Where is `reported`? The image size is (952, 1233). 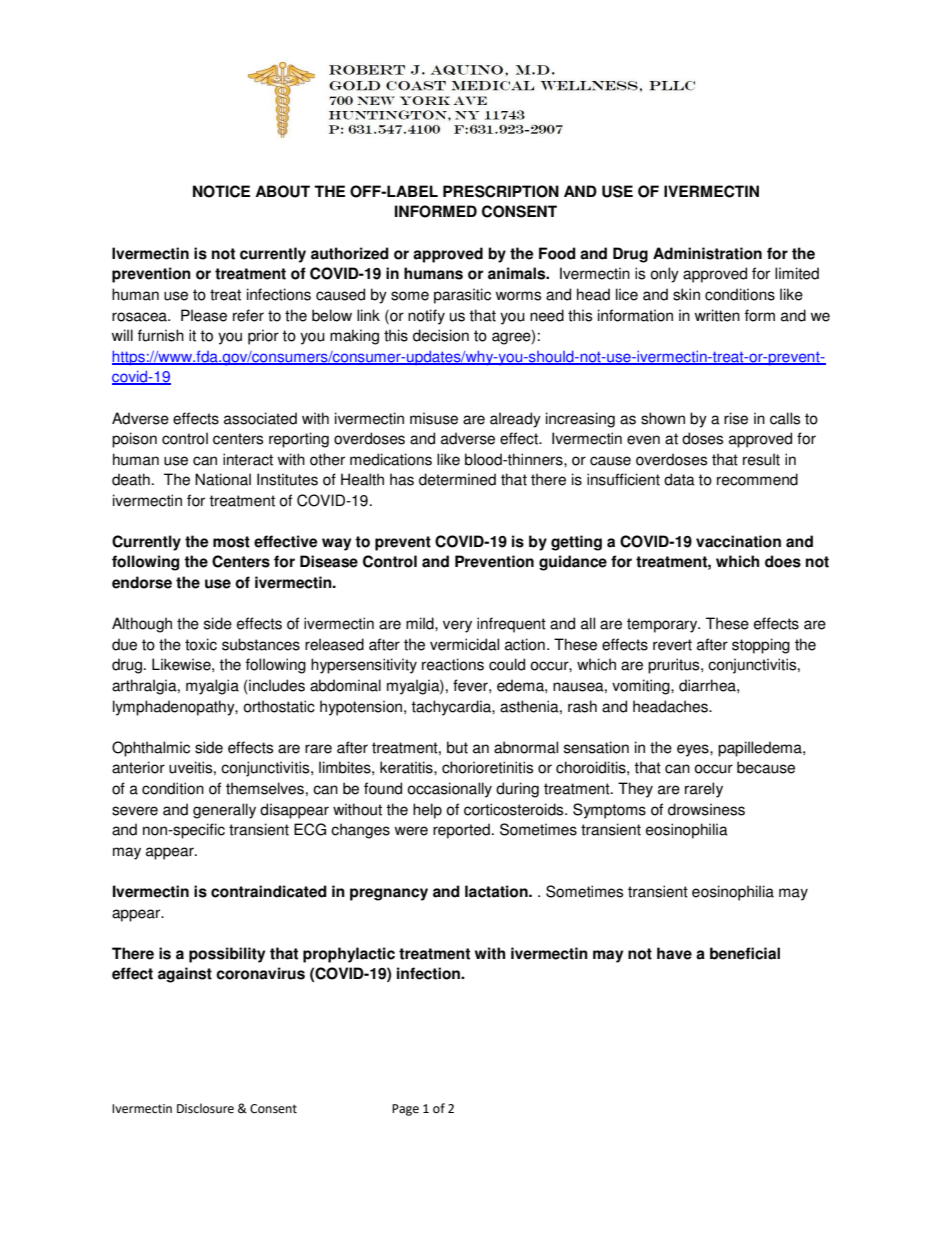
reported is located at coordinates (461, 831).
